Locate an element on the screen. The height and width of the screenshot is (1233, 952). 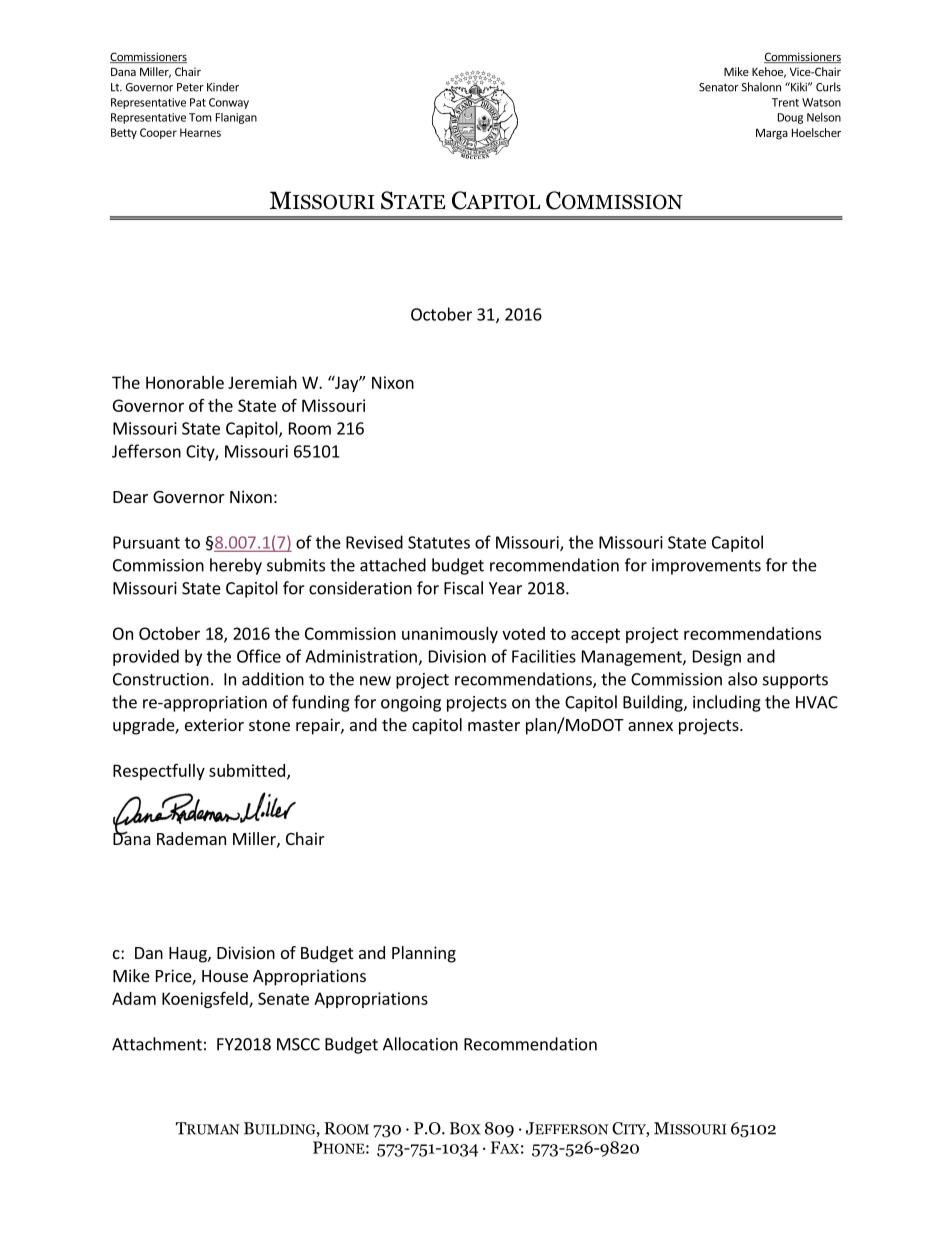
Senator is located at coordinates (719, 87).
